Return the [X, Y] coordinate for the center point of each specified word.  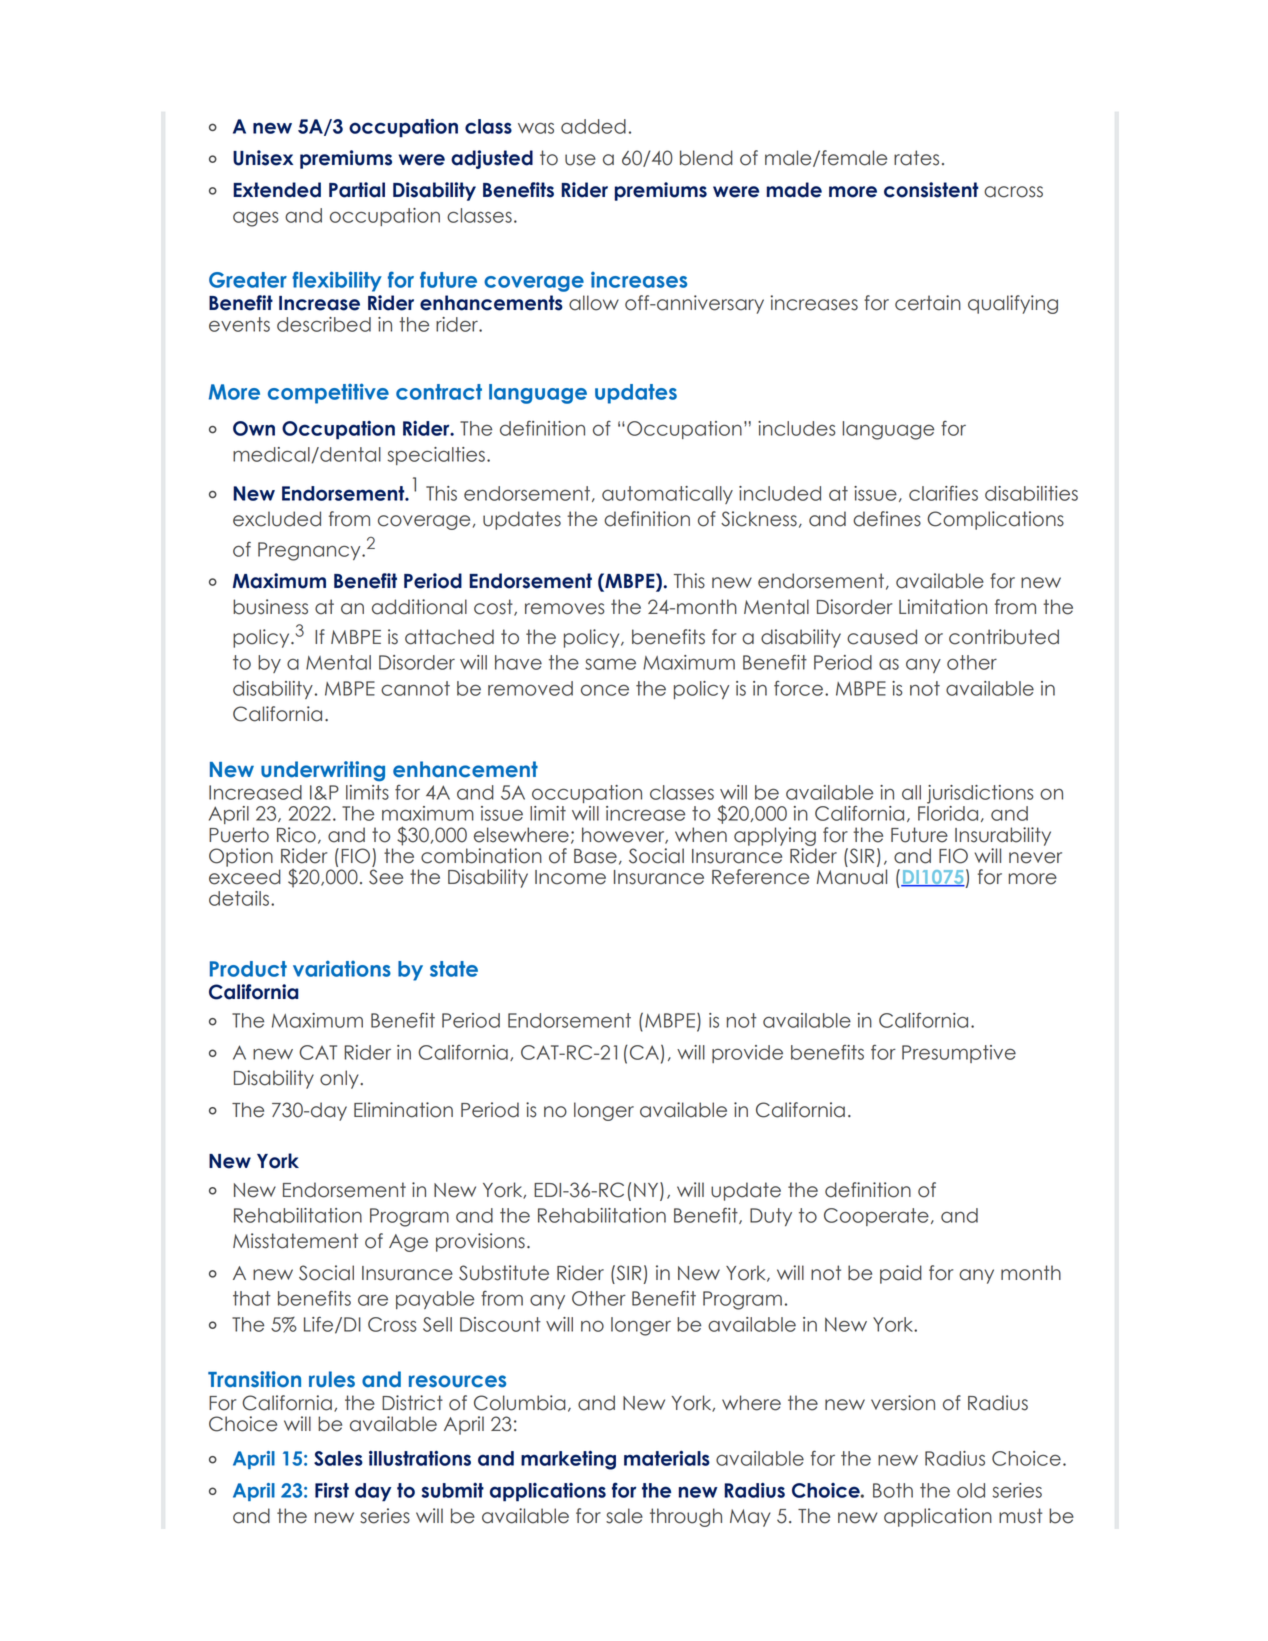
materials [667, 1458]
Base [595, 856]
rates [916, 158]
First [332, 1490]
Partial [357, 190]
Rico [296, 835]
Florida [948, 813]
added [593, 126]
